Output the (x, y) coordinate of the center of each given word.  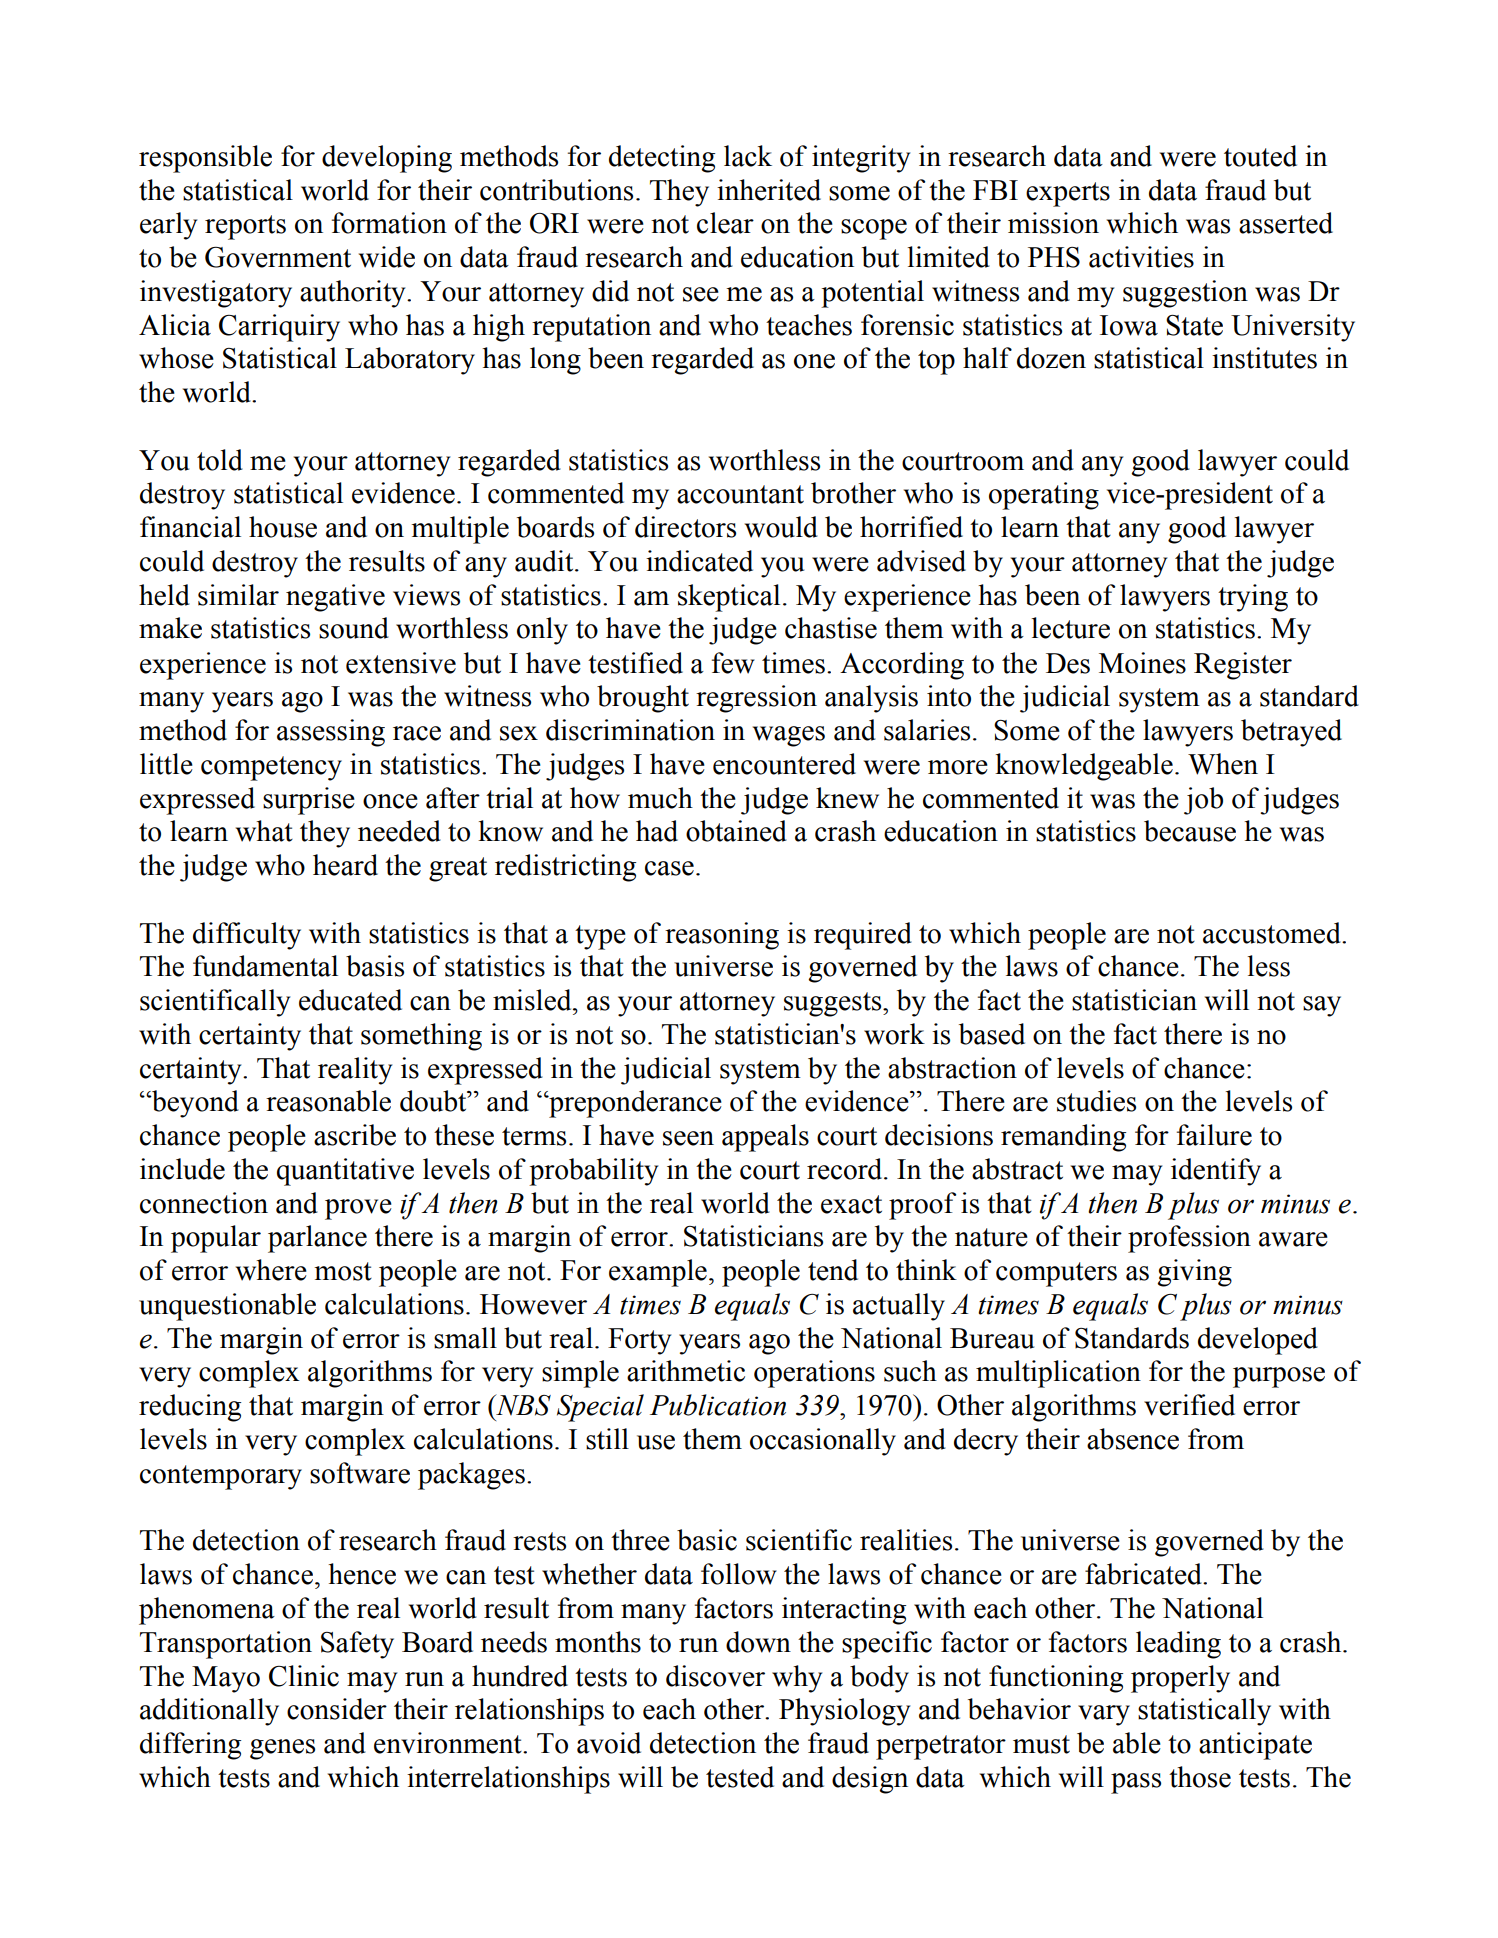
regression (756, 699)
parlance (317, 1239)
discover (715, 1676)
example (658, 1273)
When (1223, 764)
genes (282, 1749)
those (1200, 1777)
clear (725, 223)
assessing (331, 733)
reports (245, 227)
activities (1141, 257)
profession (1189, 1239)
